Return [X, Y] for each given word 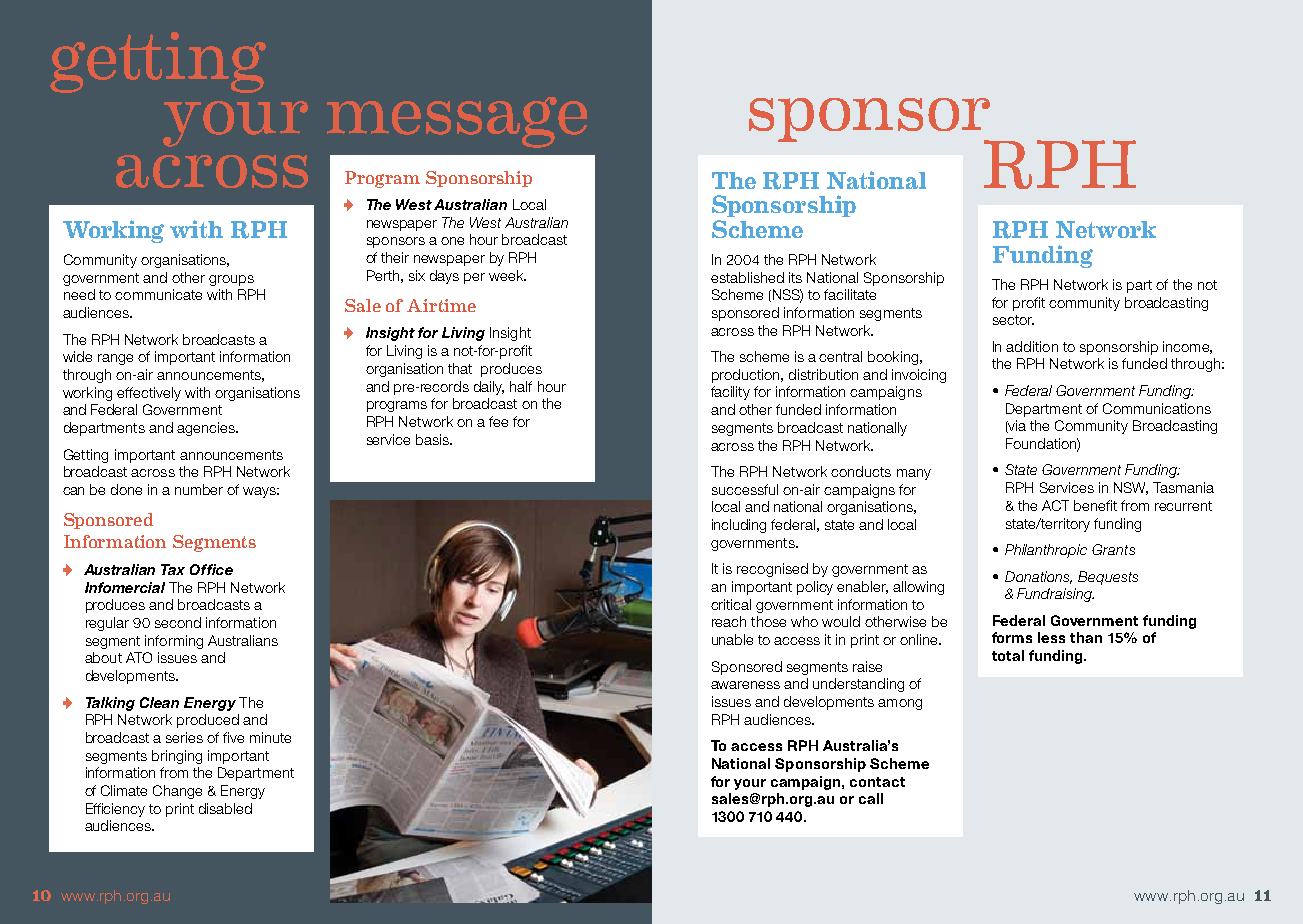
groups [231, 280]
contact [877, 782]
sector [1013, 320]
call [871, 798]
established [747, 277]
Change [177, 792]
